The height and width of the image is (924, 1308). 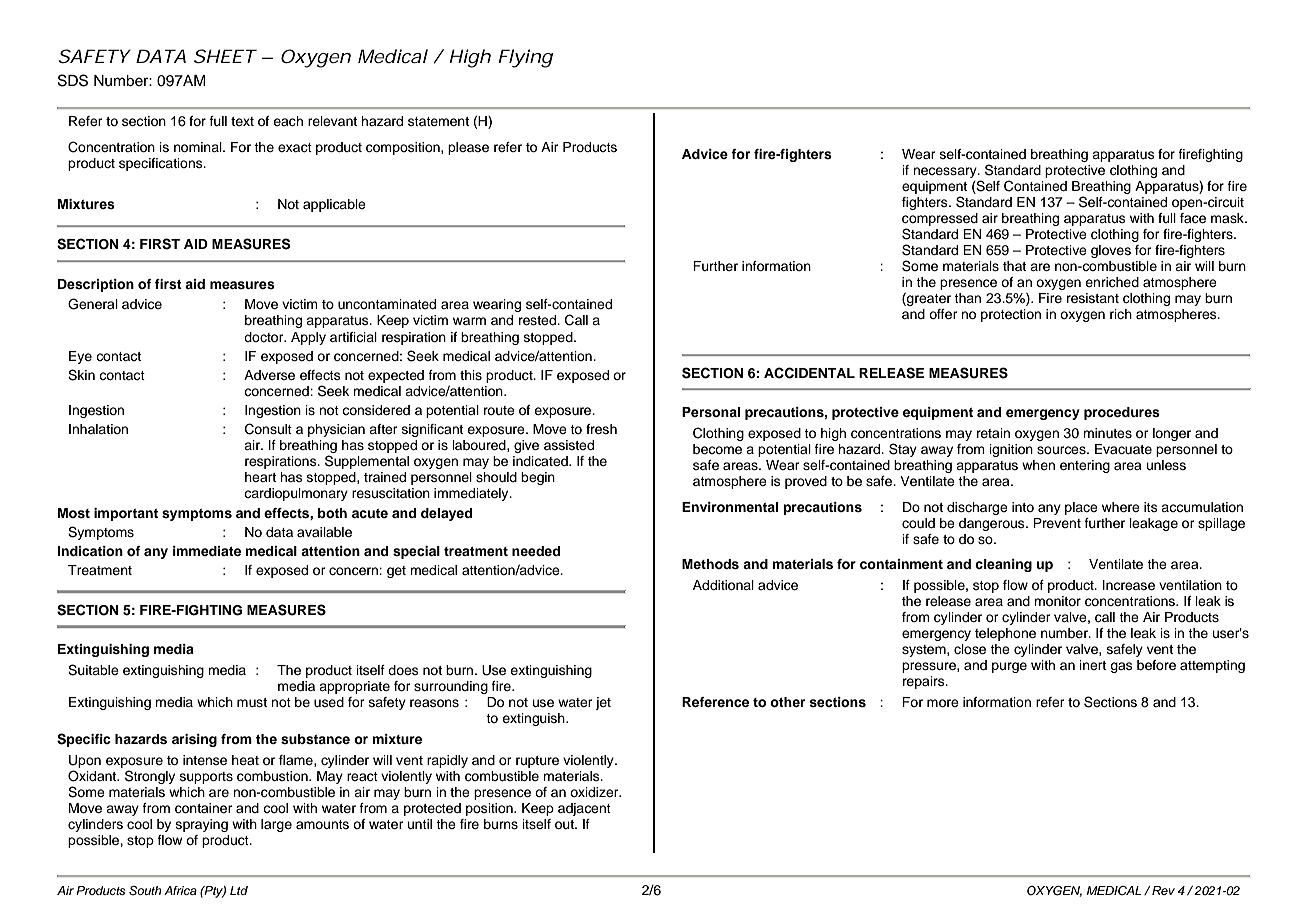 What do you see at coordinates (1011, 315) in the image?
I see `protection` at bounding box center [1011, 315].
